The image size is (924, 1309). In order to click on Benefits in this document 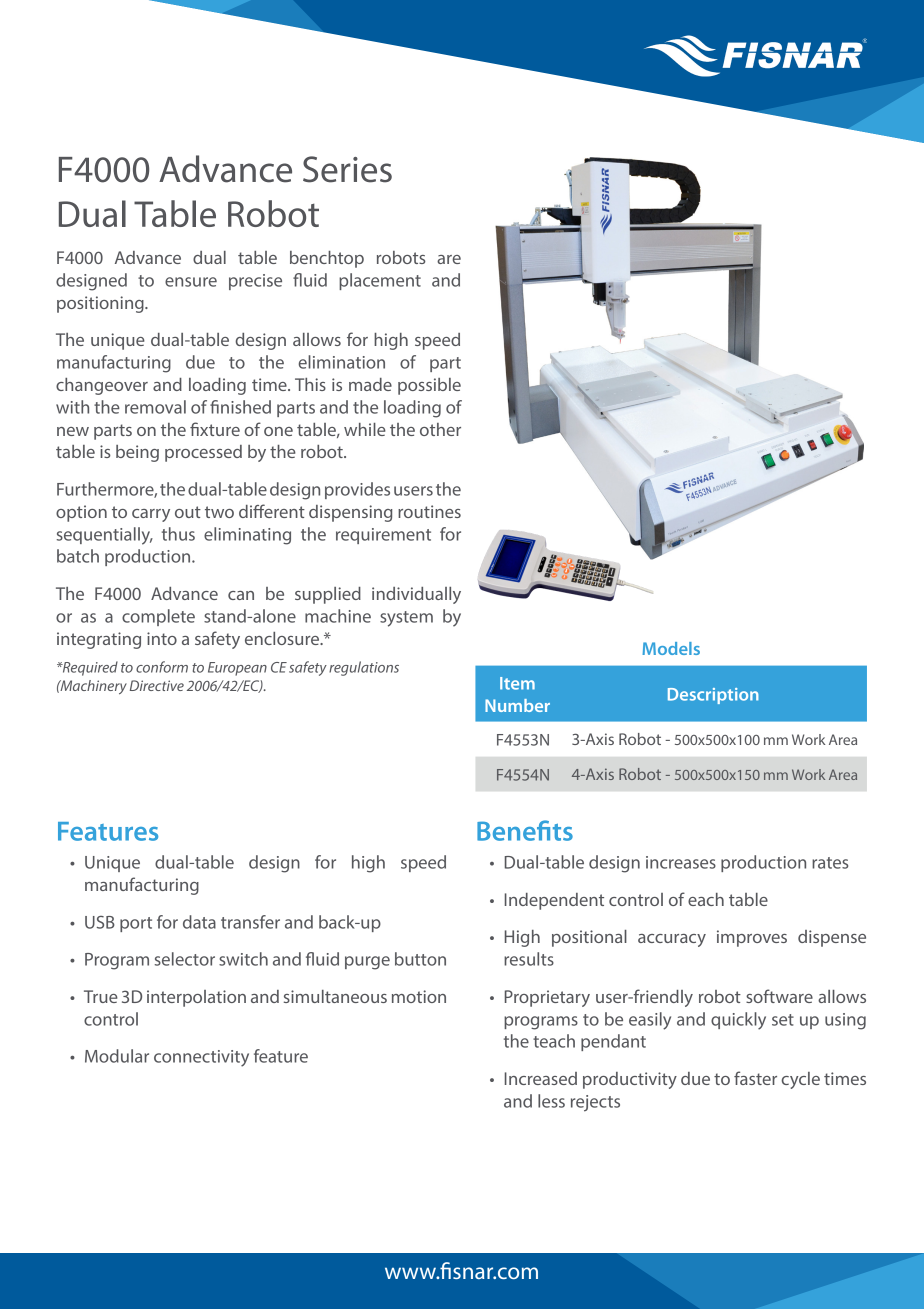, I will do `click(525, 830)`.
